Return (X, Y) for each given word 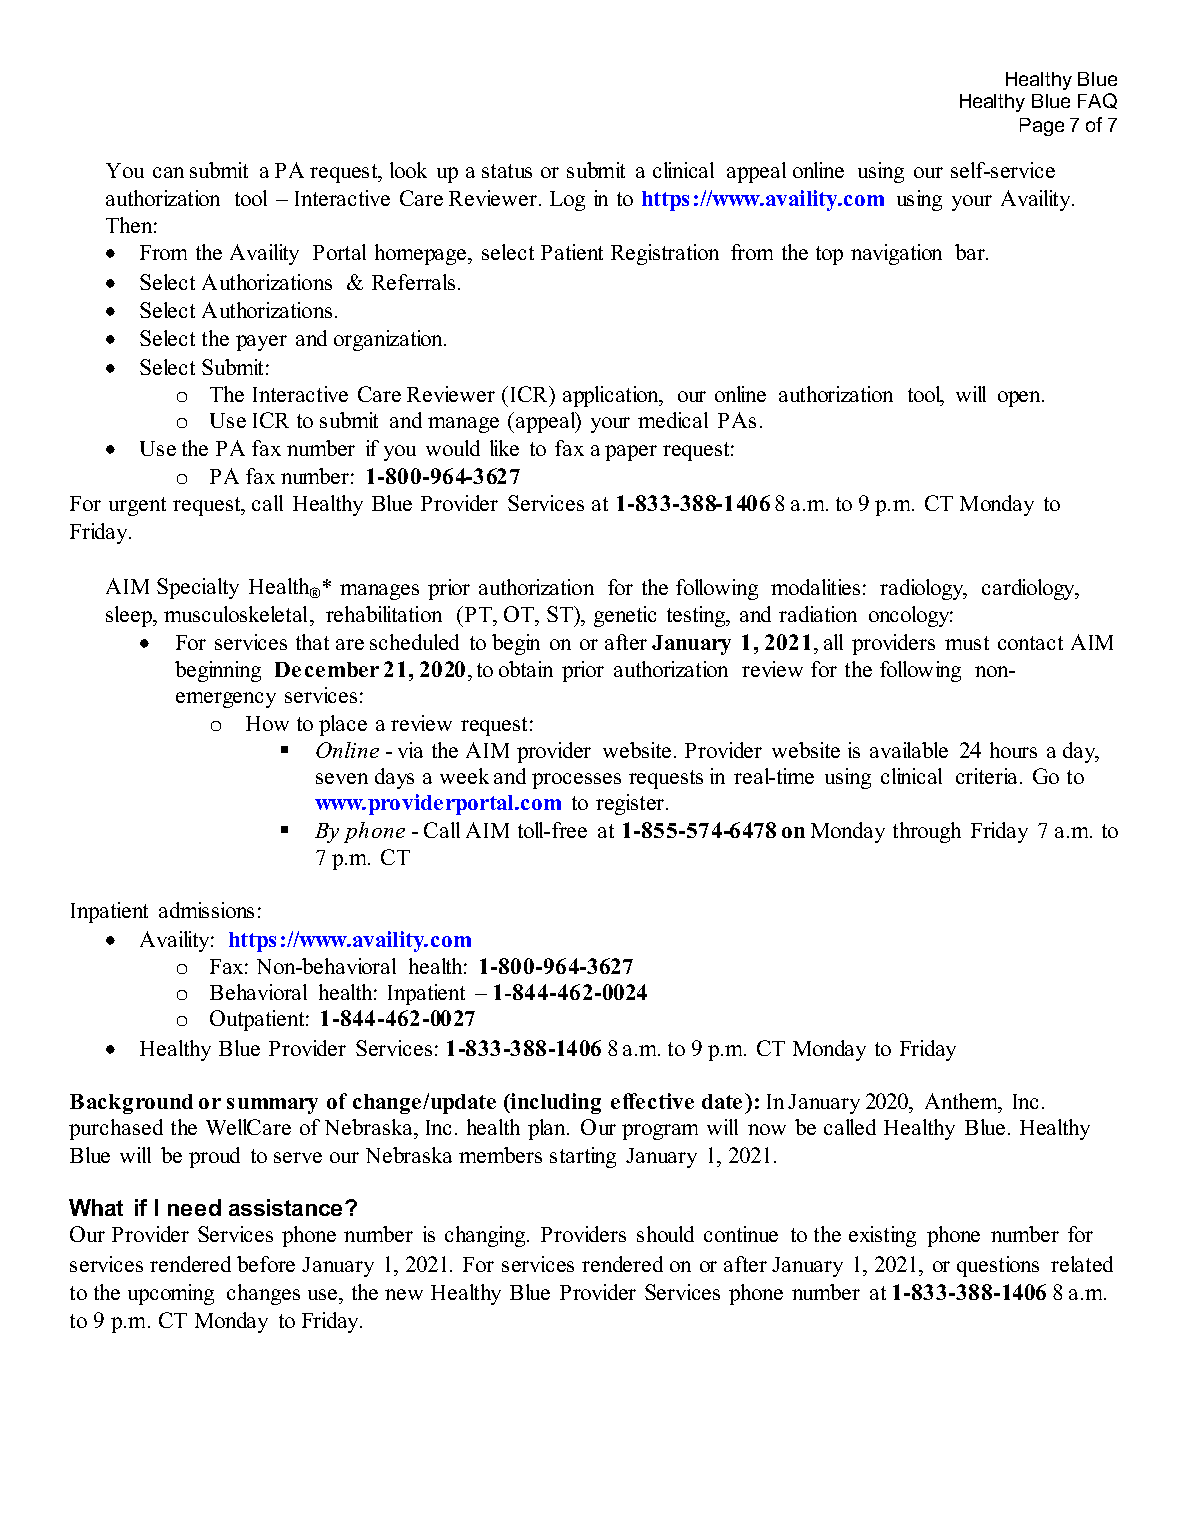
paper (631, 453)
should (665, 1234)
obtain (526, 669)
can (168, 172)
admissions (206, 910)
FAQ (1097, 101)
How (267, 723)
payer (261, 343)
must (967, 643)
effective (652, 1101)
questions (998, 1266)
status (507, 171)
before (266, 1264)
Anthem (962, 1101)
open (1021, 399)
